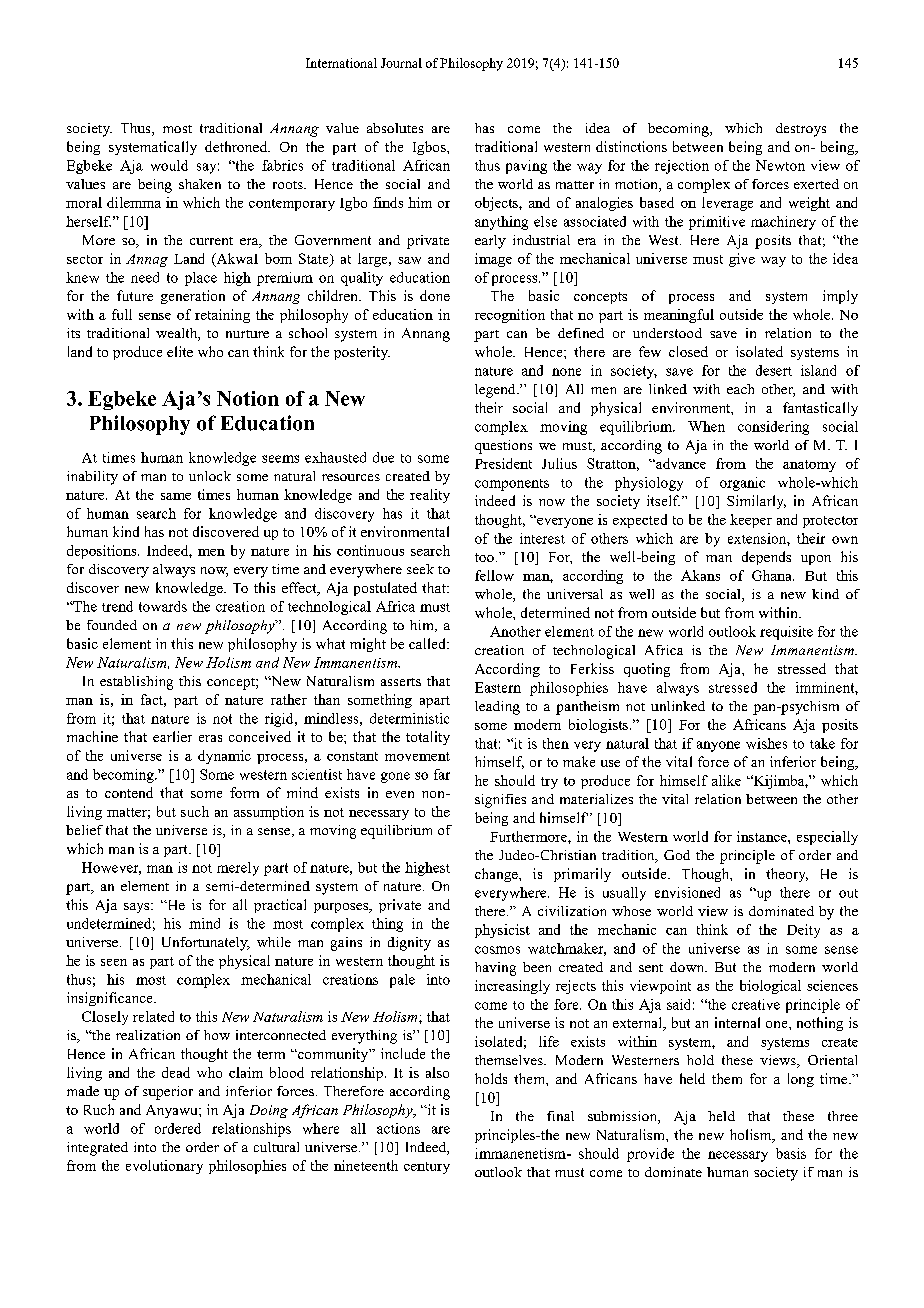 This image has width=924, height=1308. What do you see at coordinates (138, 908) in the image?
I see `says` at bounding box center [138, 908].
